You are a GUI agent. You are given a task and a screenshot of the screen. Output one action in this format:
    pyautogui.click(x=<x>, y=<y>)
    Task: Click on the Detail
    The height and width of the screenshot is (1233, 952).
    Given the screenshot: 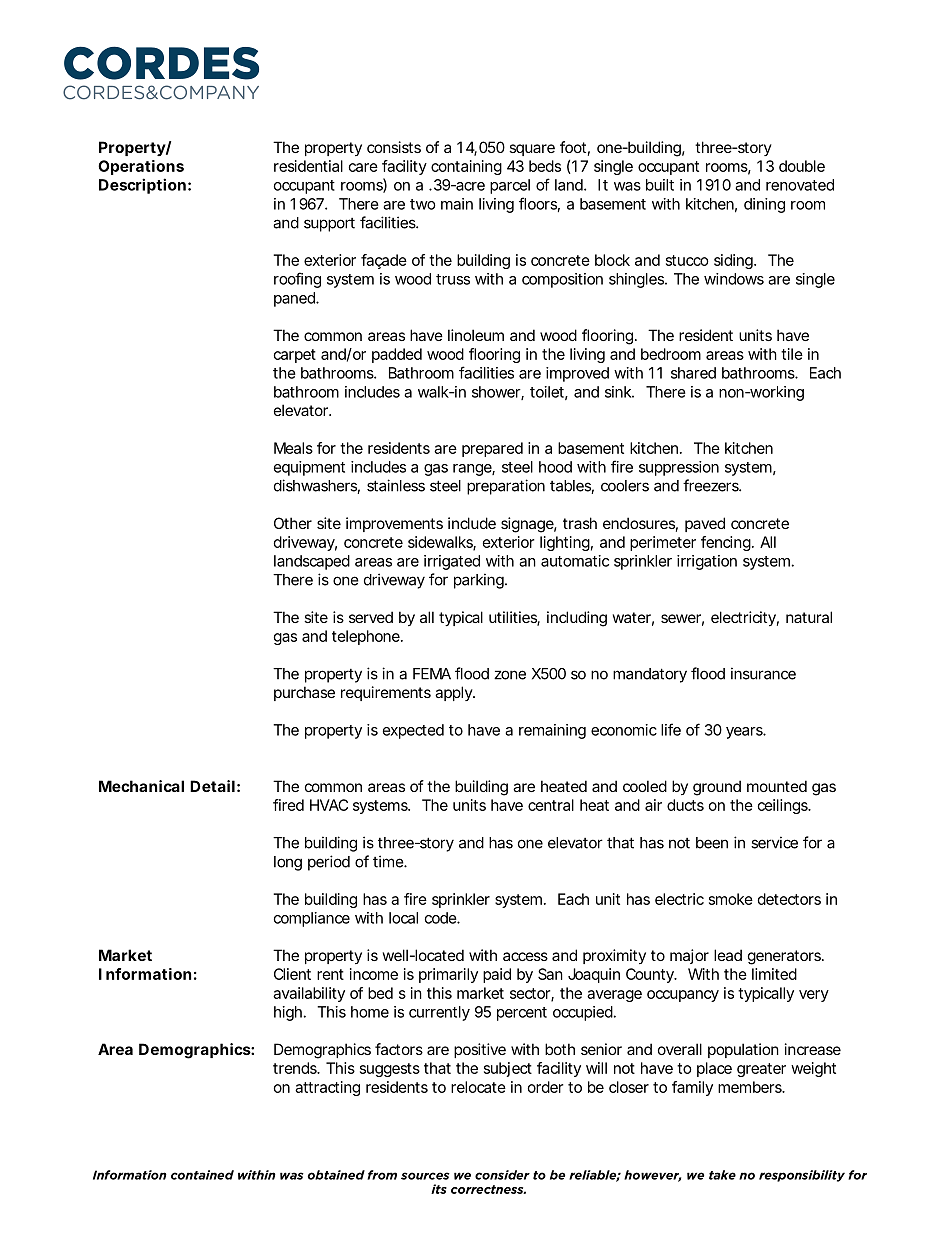 What is the action you would take?
    pyautogui.click(x=212, y=786)
